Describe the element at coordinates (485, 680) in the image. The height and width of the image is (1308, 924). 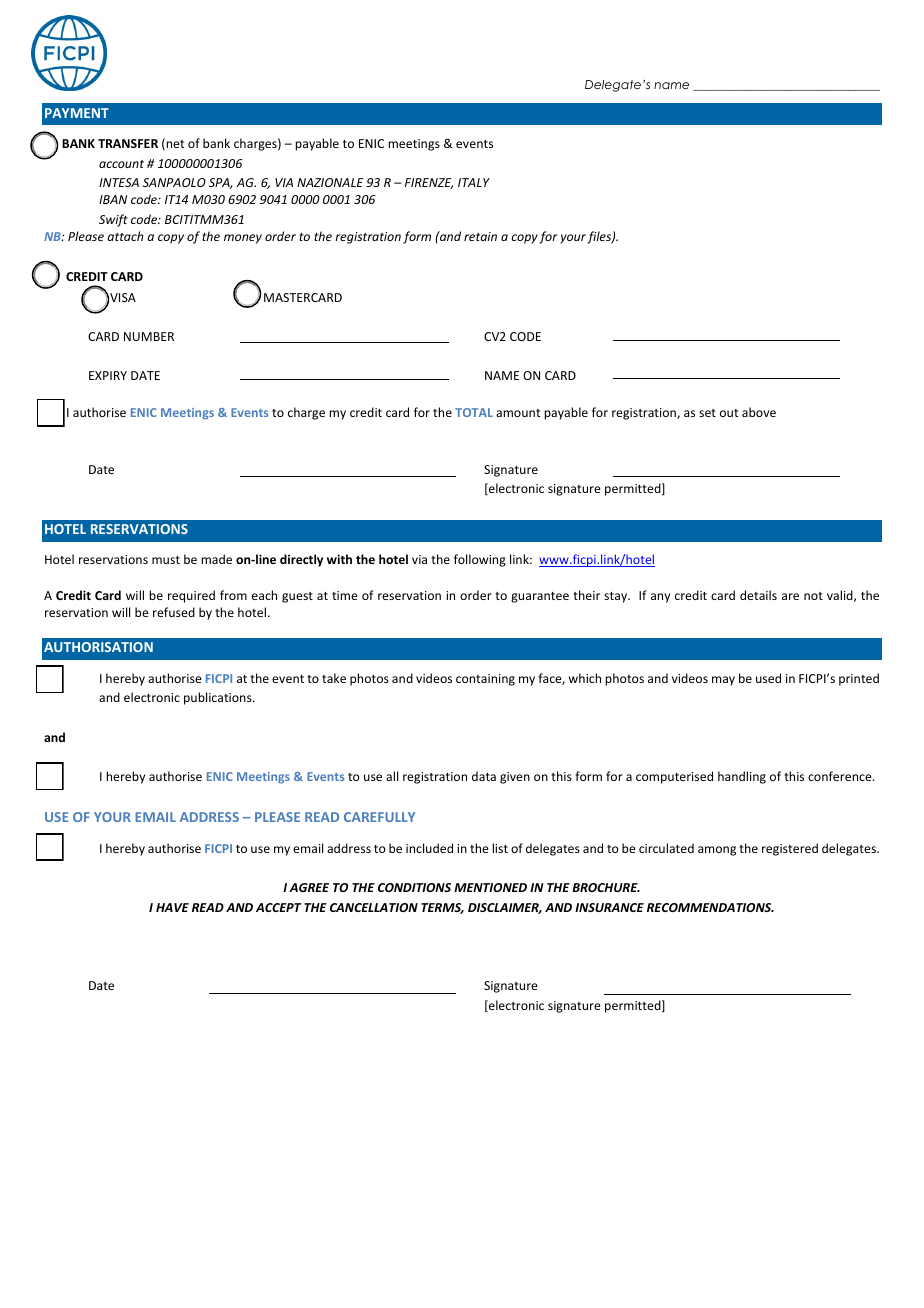
I see `containing` at that location.
